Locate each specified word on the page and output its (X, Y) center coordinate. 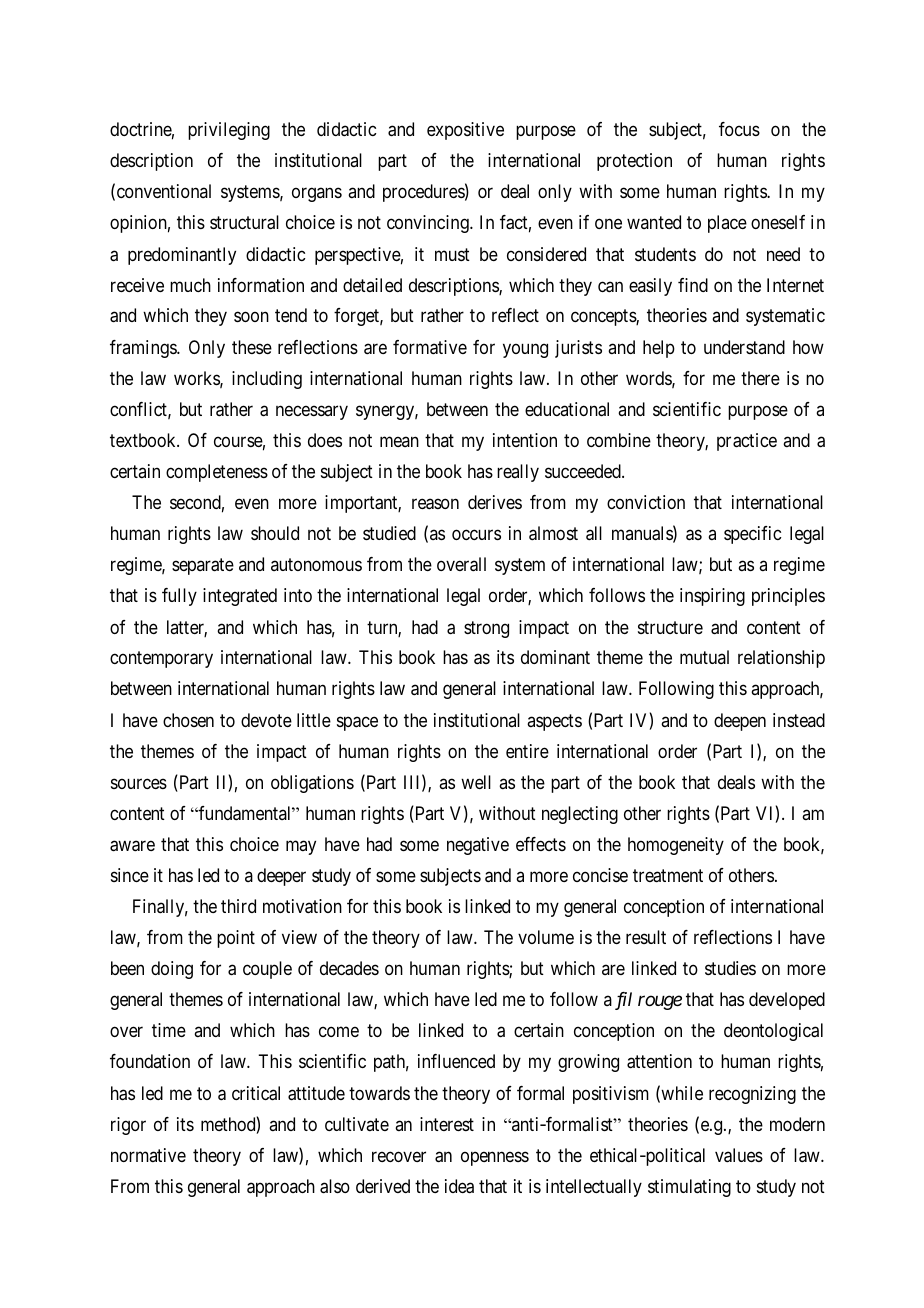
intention (525, 440)
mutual (704, 657)
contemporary (161, 660)
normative (148, 1155)
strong (486, 629)
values (739, 1155)
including (267, 380)
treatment (668, 876)
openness (495, 1158)
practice (747, 442)
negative (478, 846)
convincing (429, 224)
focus (739, 129)
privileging (229, 131)
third (238, 906)
